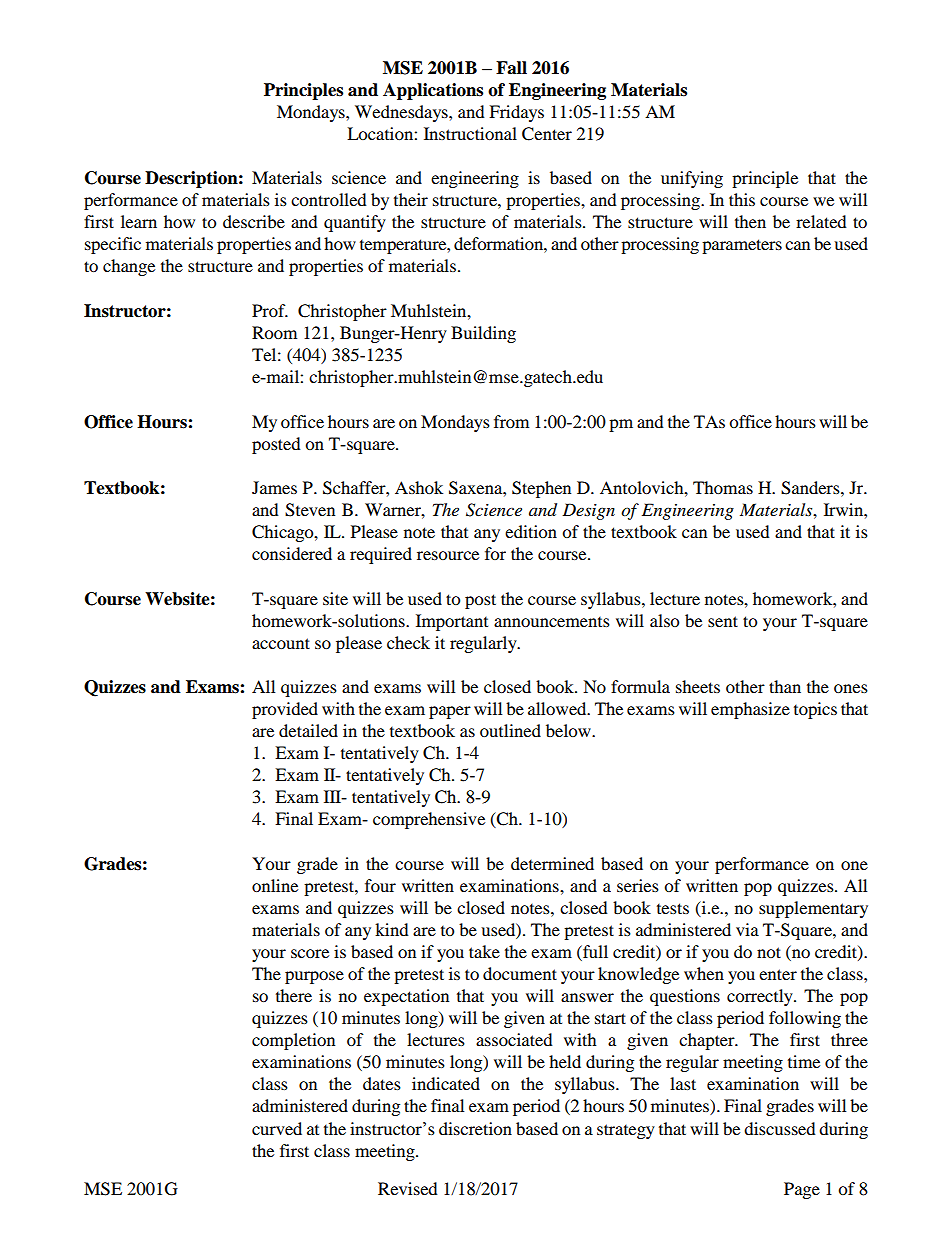  I want to click on Important, so click(452, 622).
